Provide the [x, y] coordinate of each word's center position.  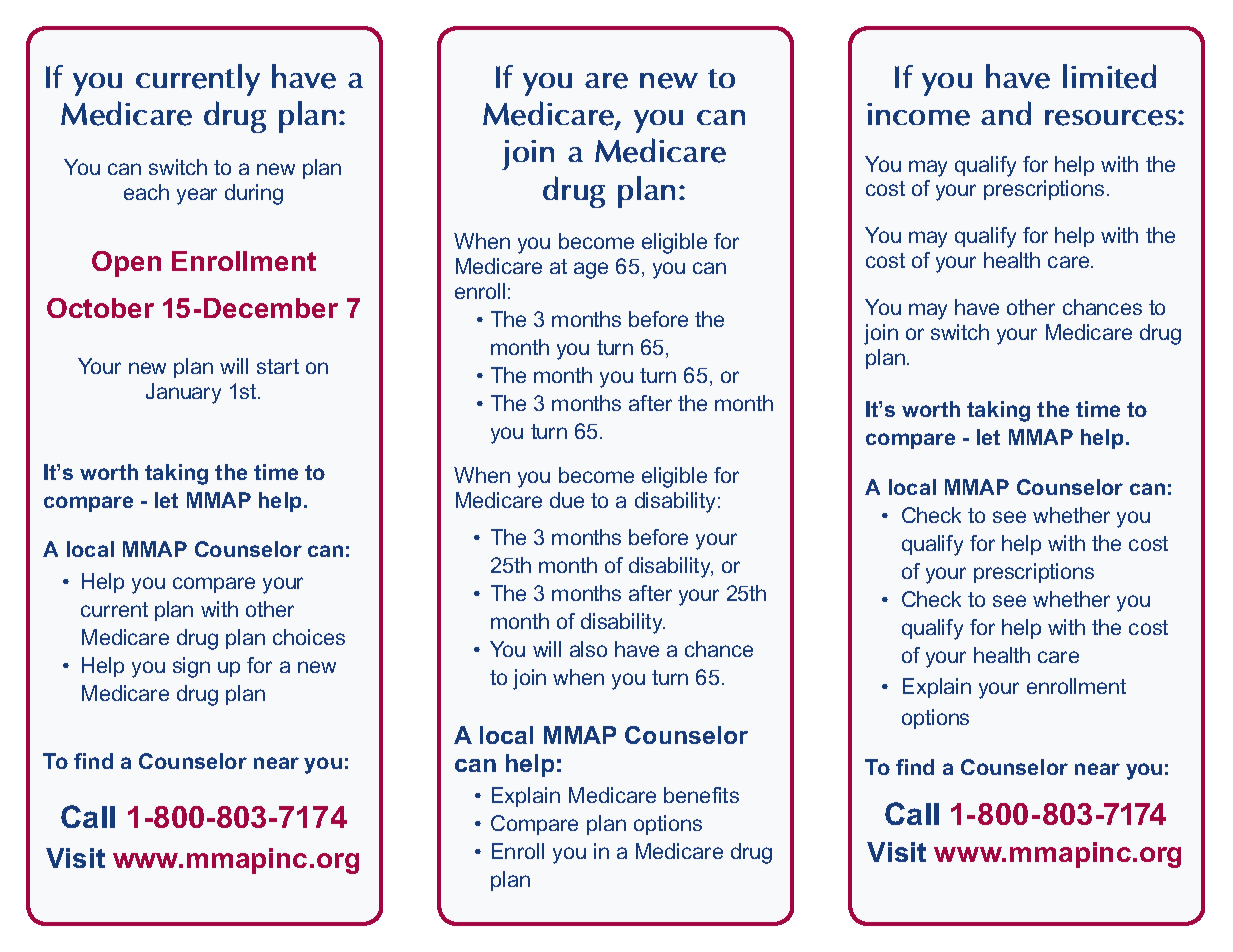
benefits [701, 795]
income [918, 114]
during [254, 194]
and [1006, 113]
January [183, 393]
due [567, 500]
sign [191, 667]
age [591, 270]
